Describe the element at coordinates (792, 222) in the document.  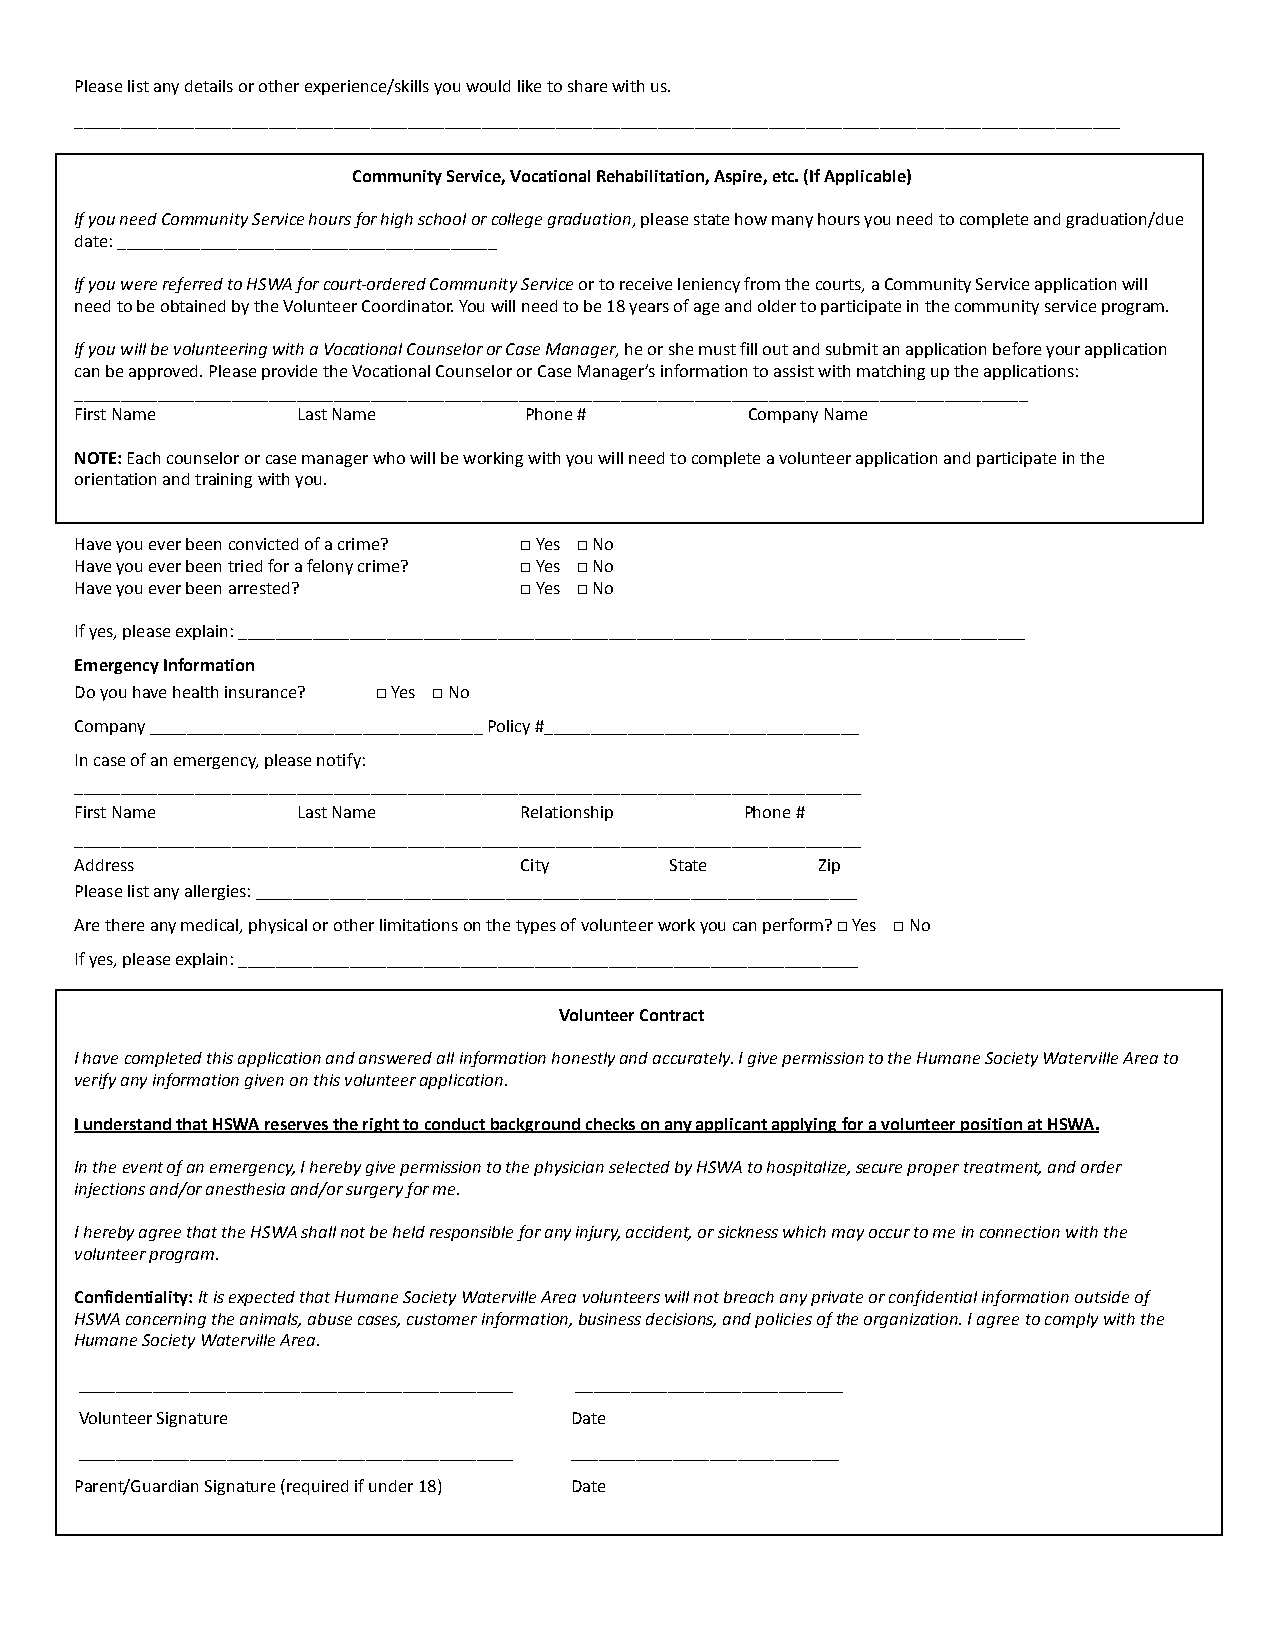
I see `many` at that location.
